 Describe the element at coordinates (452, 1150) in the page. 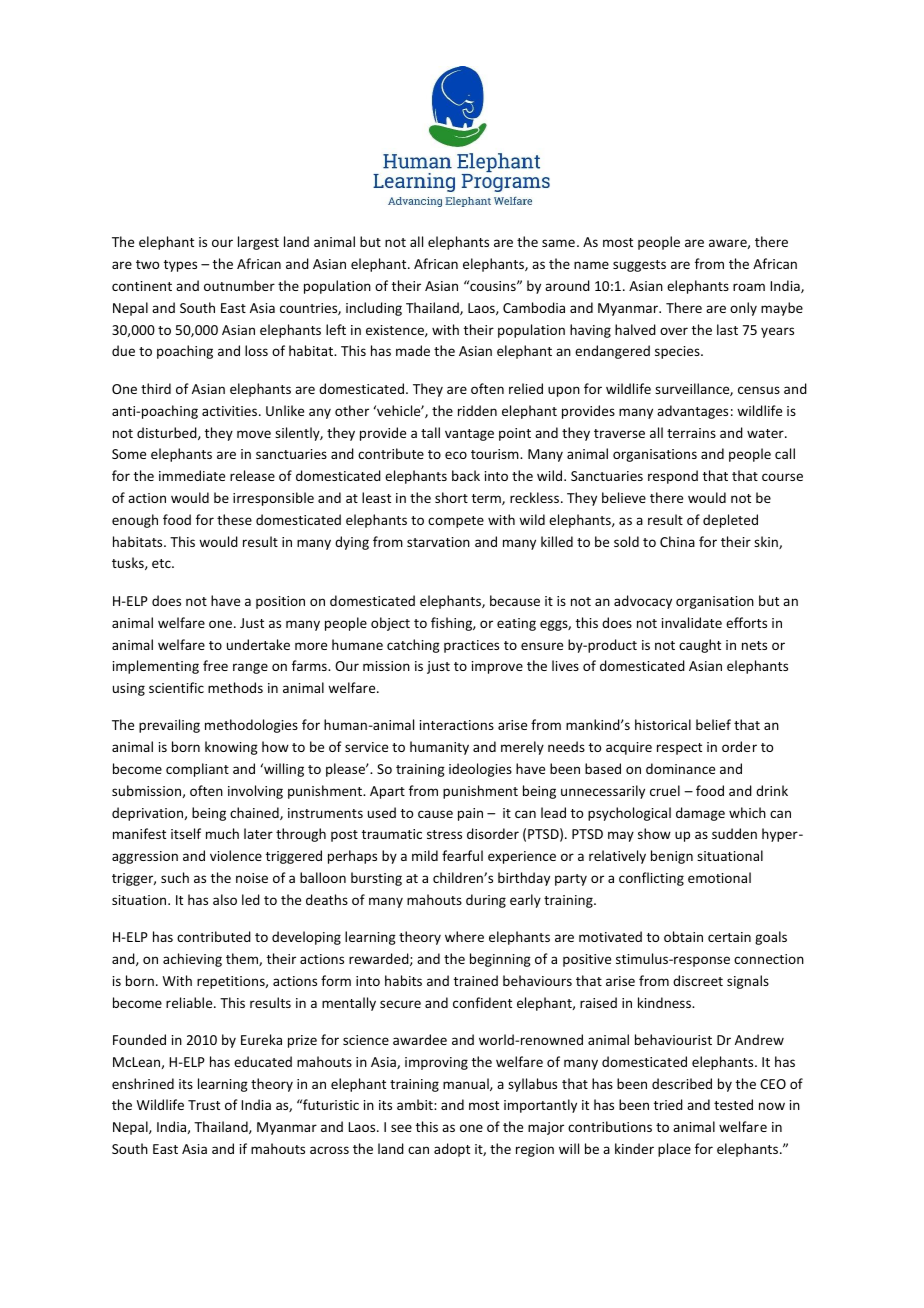

I see `adopt` at that location.
